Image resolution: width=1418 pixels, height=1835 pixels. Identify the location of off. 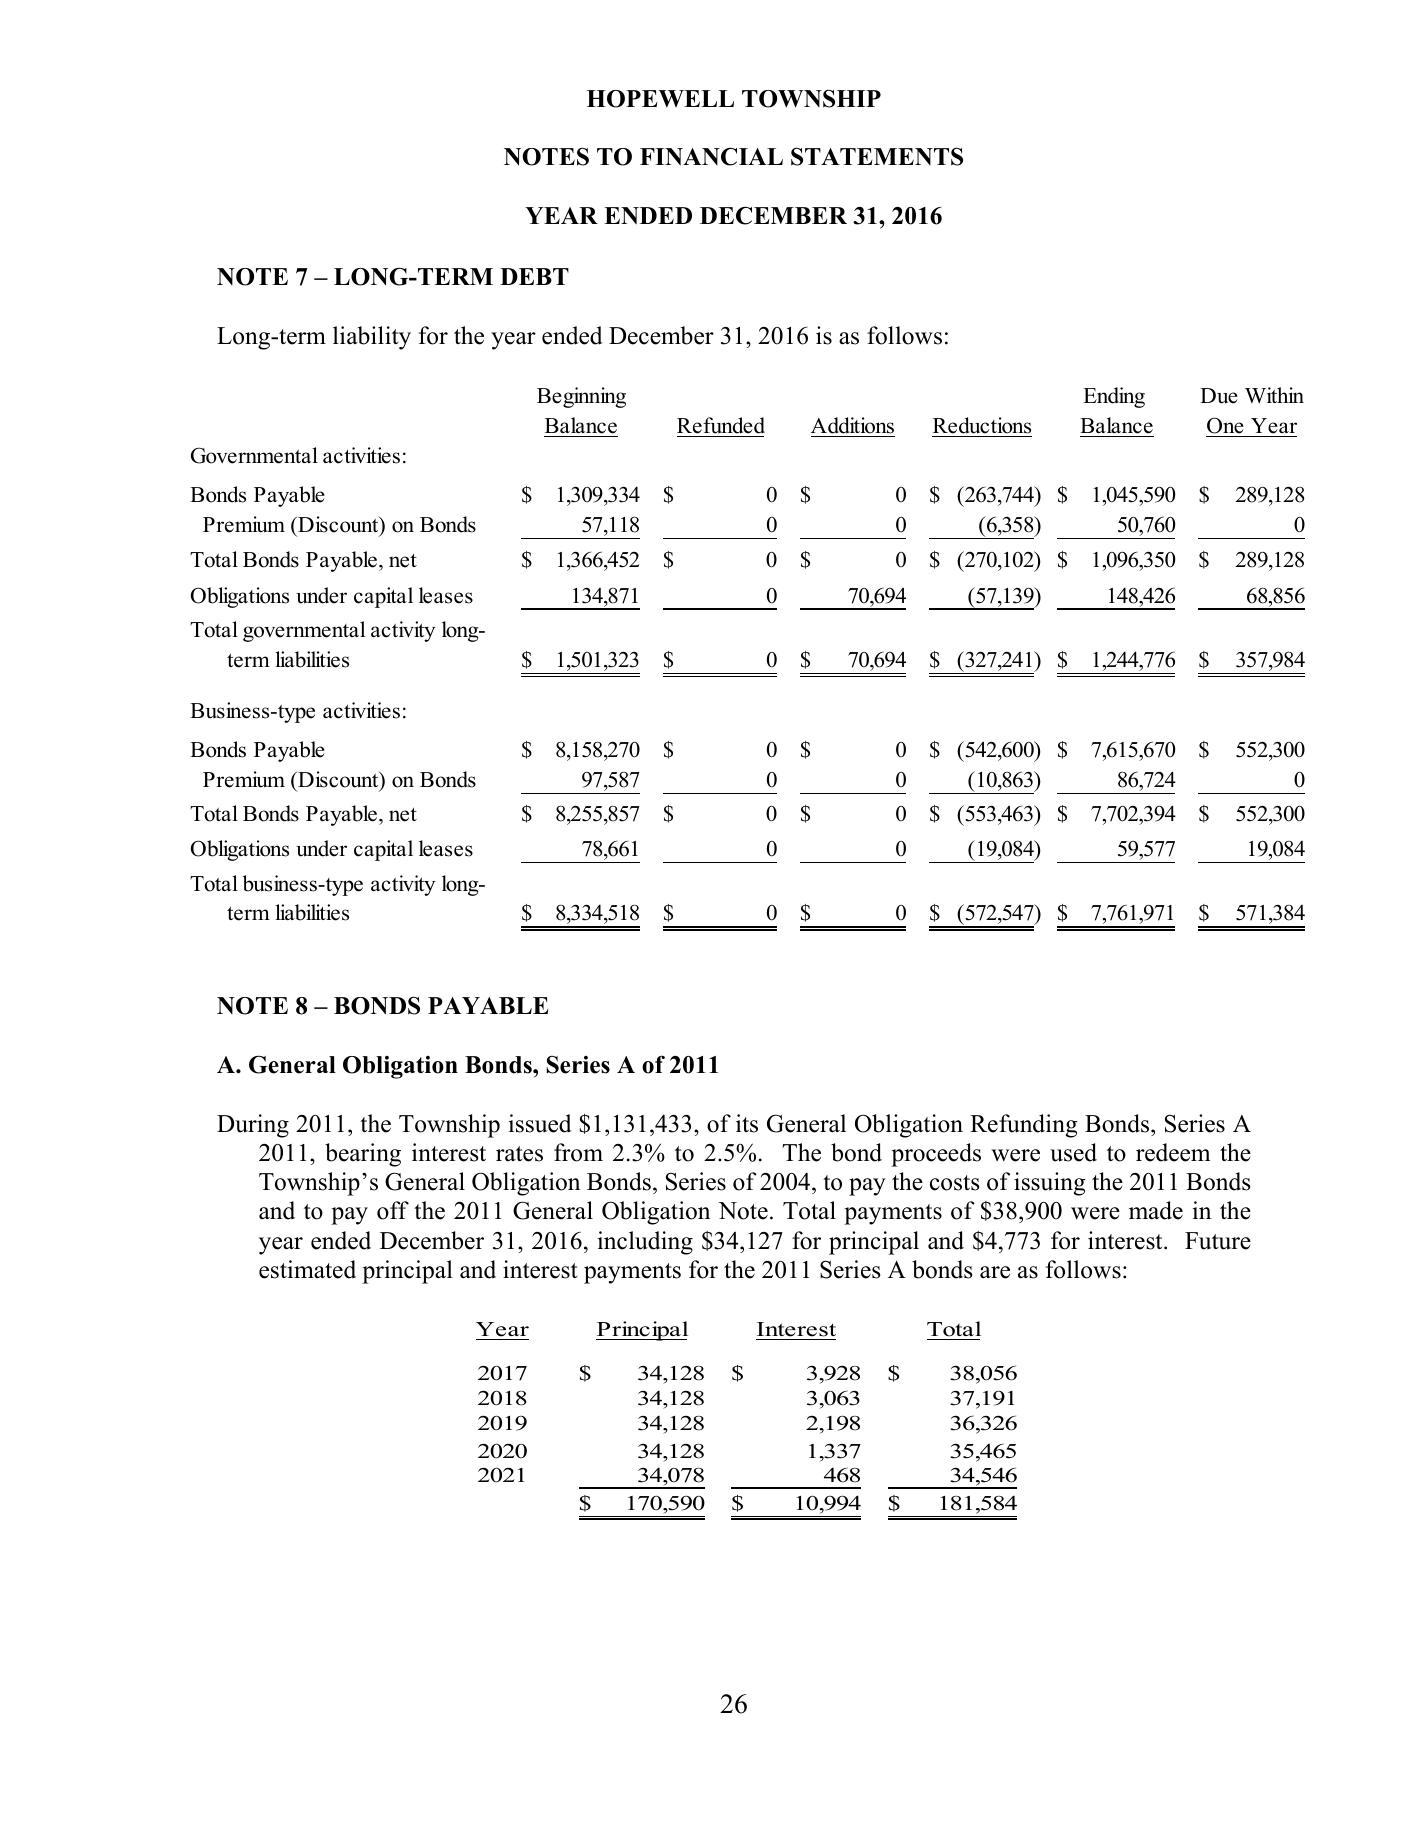
(393, 1210).
